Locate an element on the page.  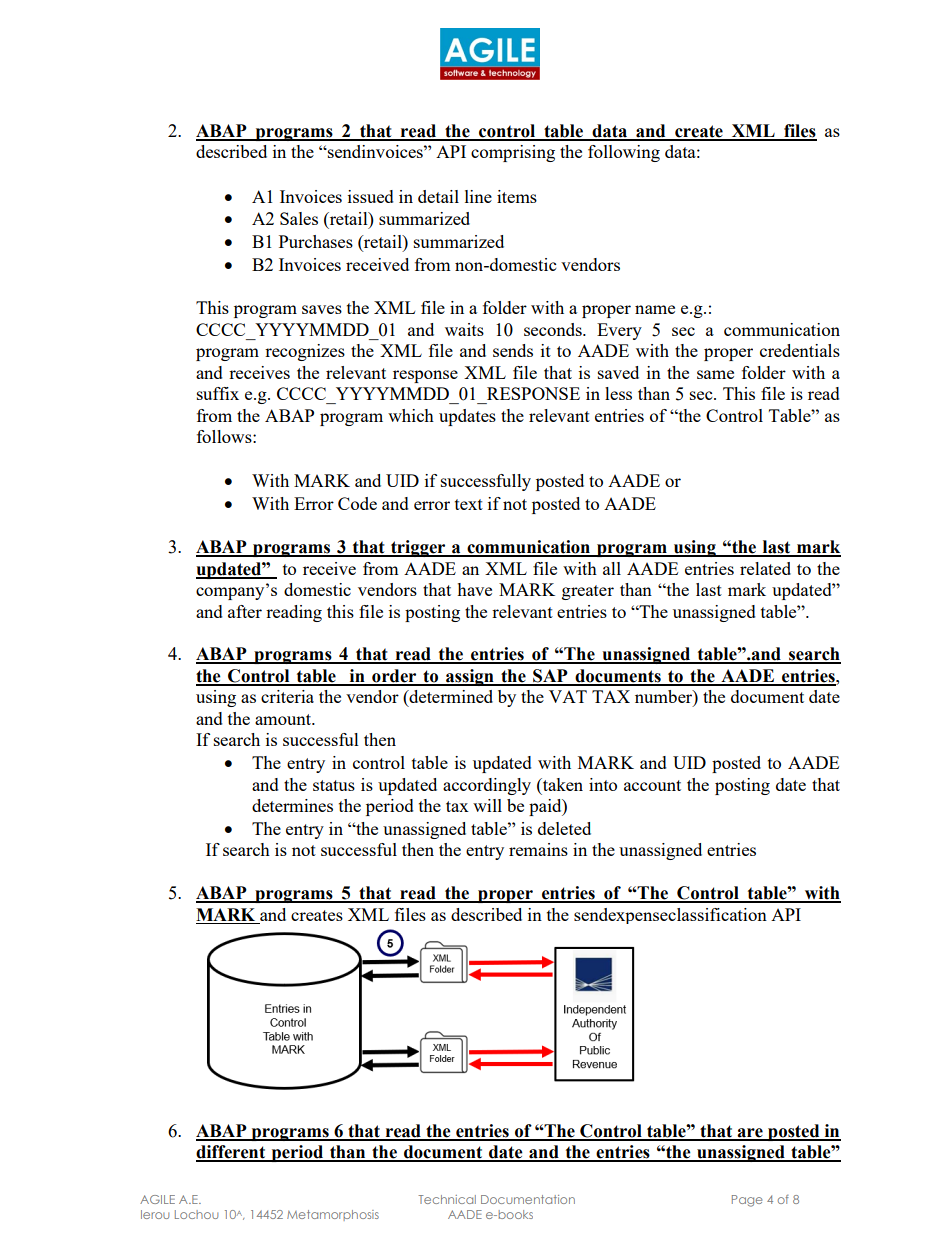
same is located at coordinates (715, 374).
